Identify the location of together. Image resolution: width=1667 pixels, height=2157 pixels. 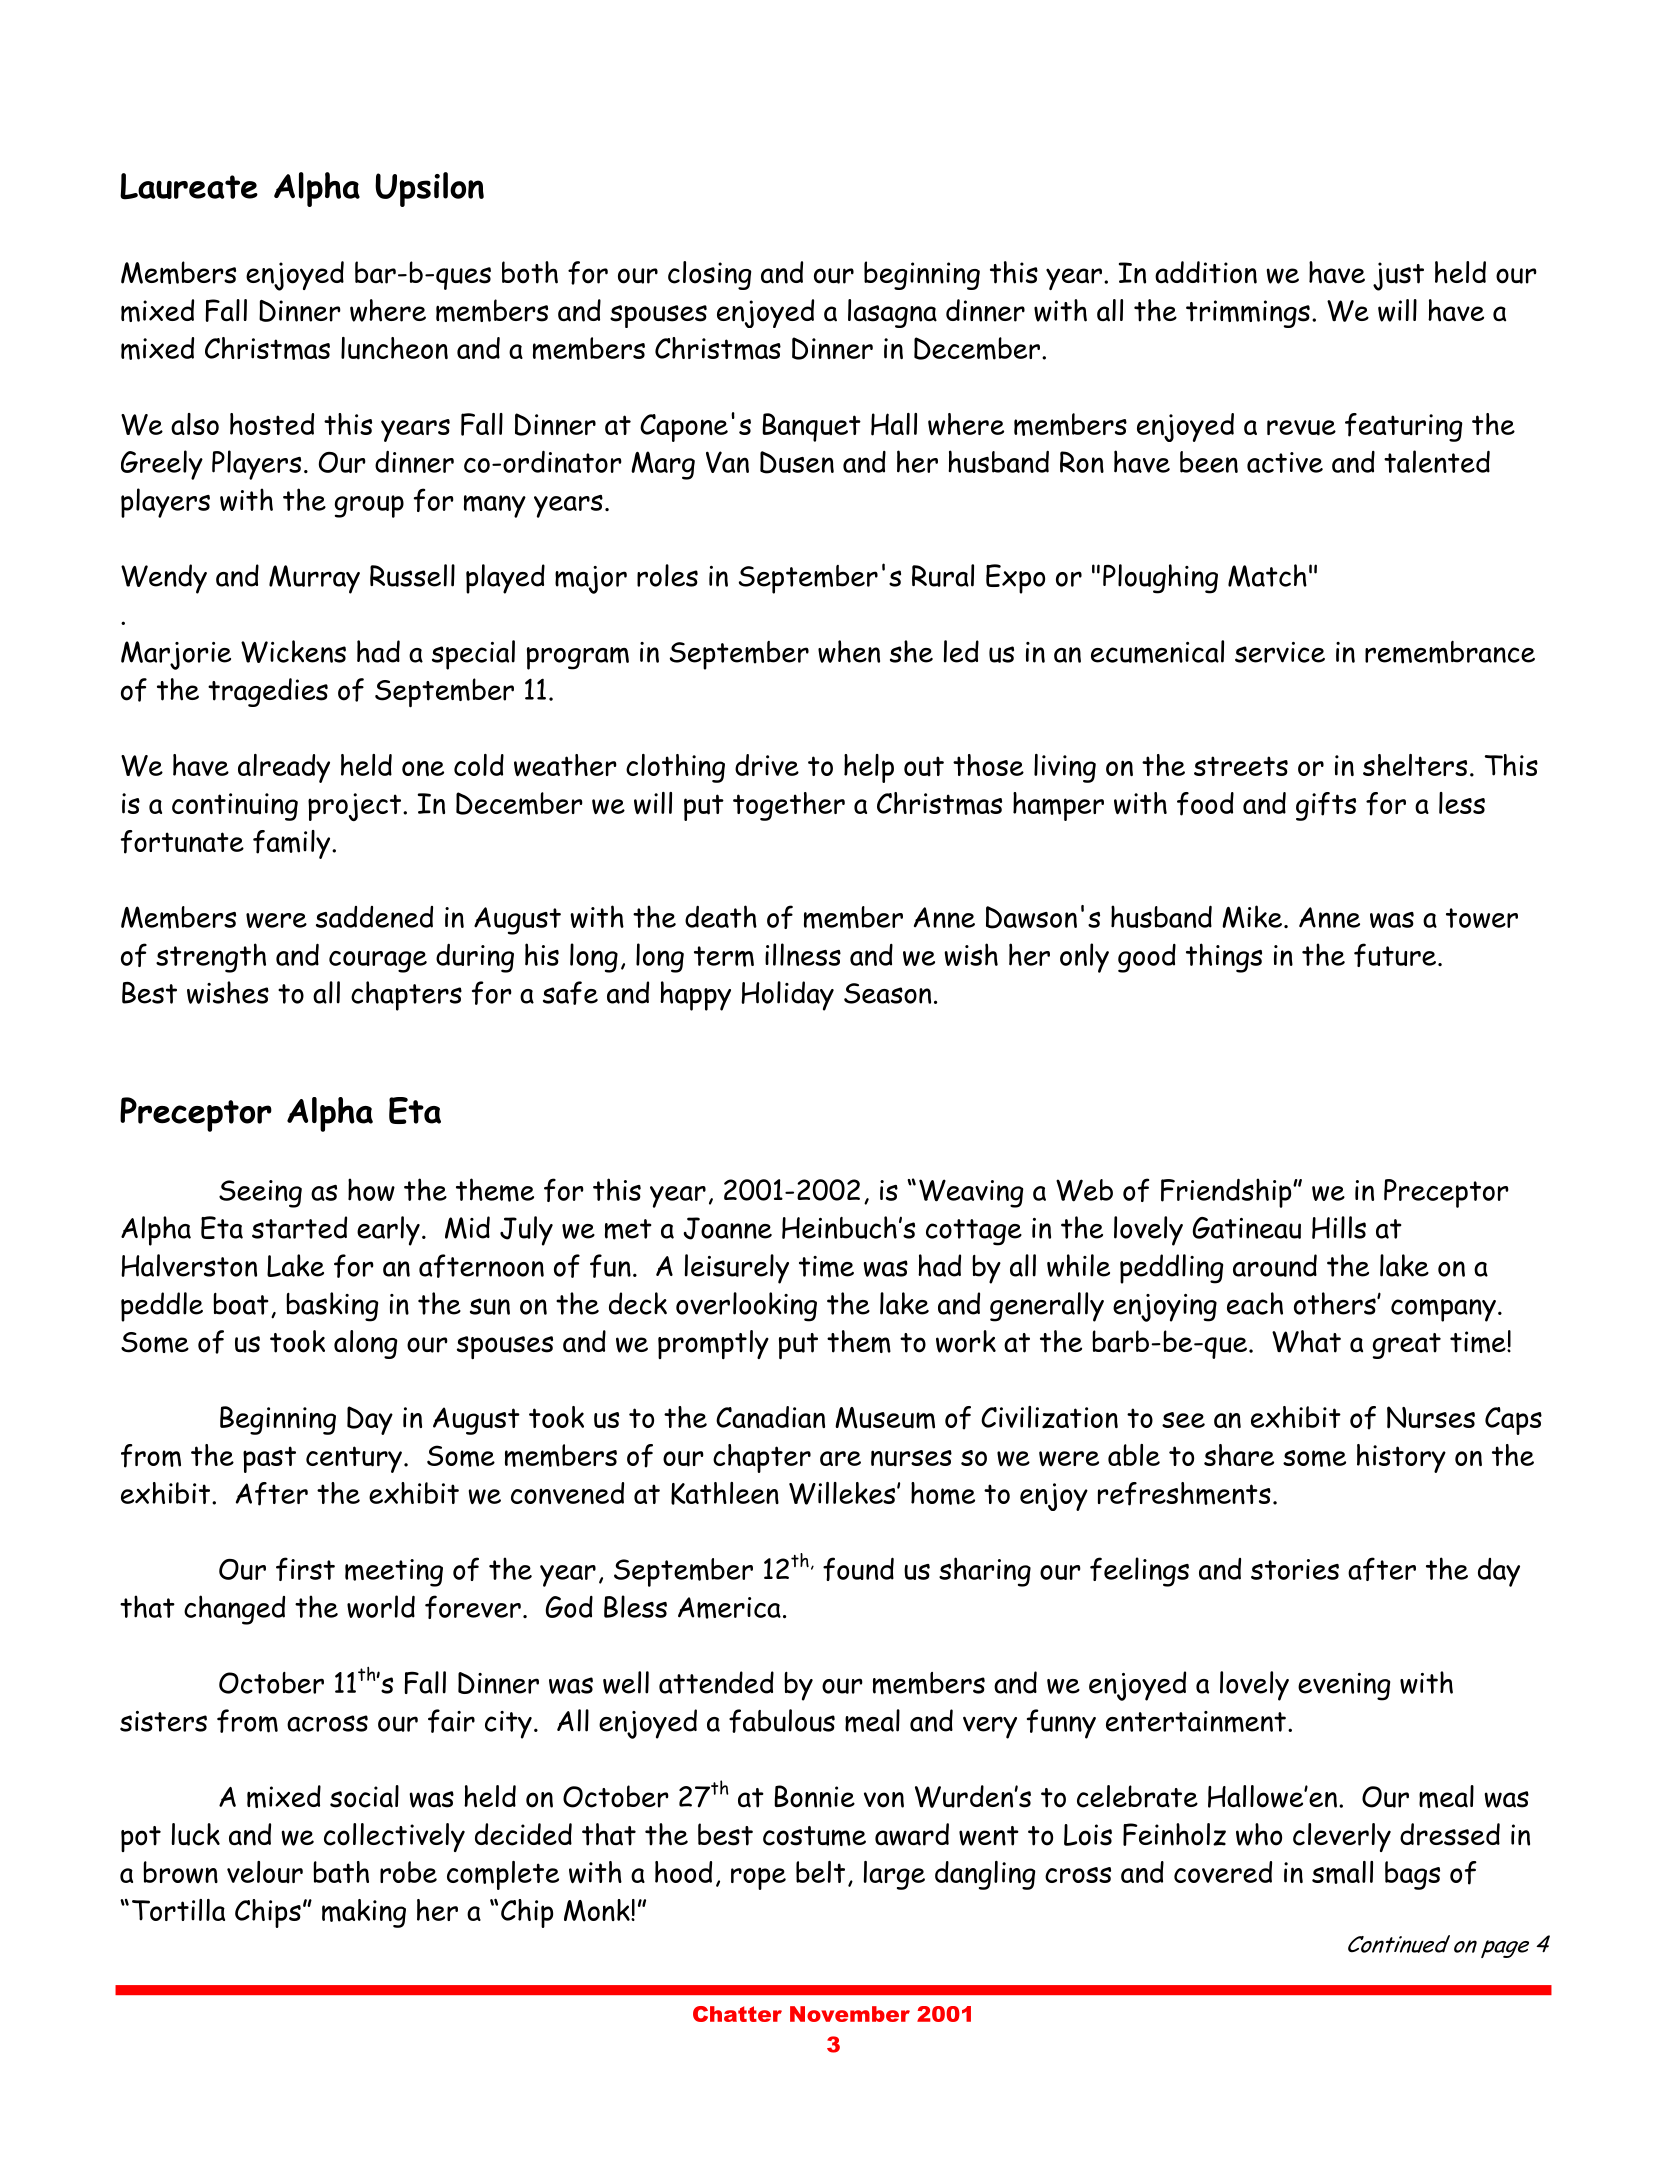
(789, 806).
